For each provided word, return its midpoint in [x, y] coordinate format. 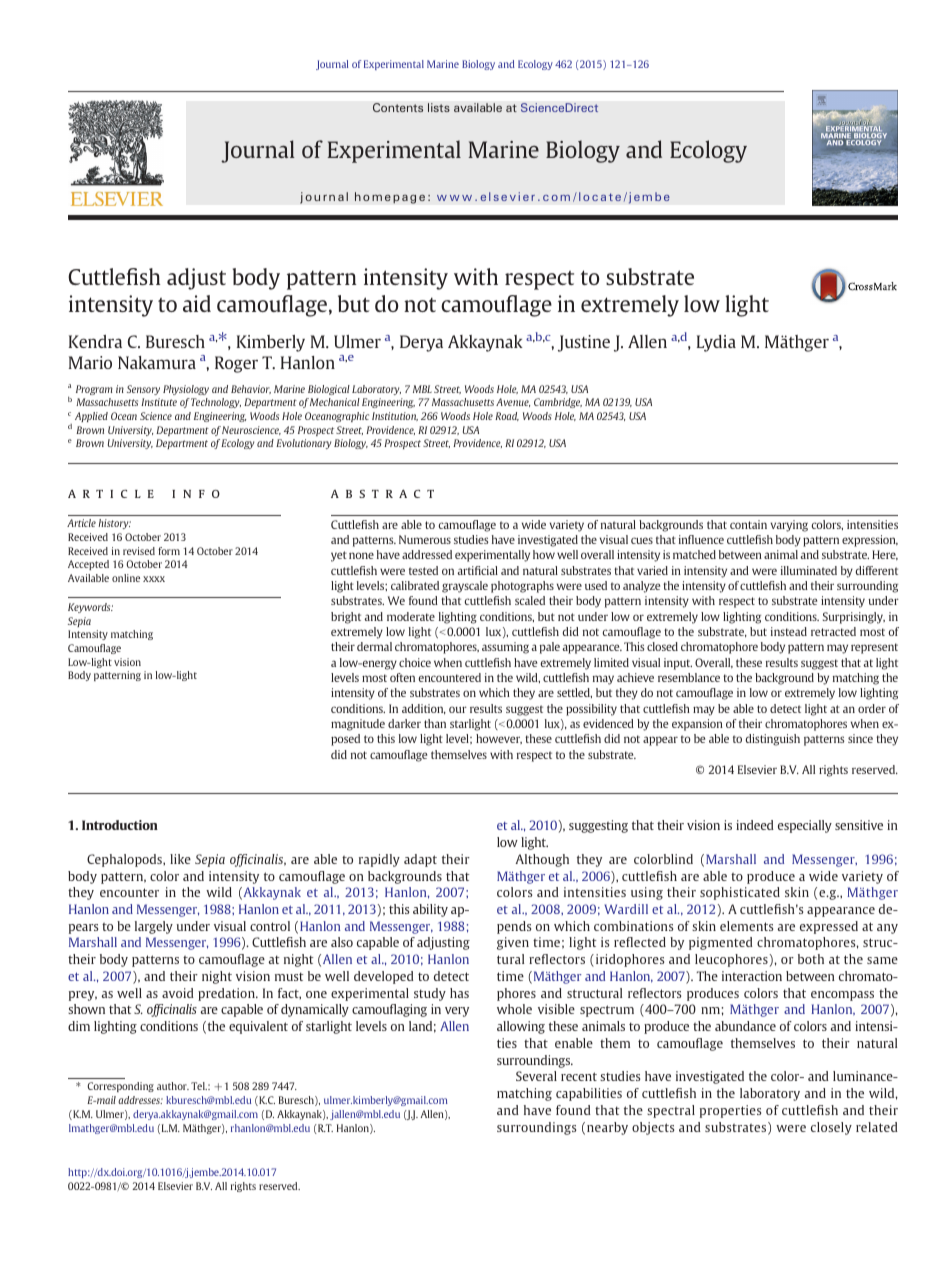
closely [831, 1128]
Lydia [716, 343]
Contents [398, 107]
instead [789, 631]
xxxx [154, 579]
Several [536, 1076]
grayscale [465, 587]
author [173, 1086]
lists [439, 107]
